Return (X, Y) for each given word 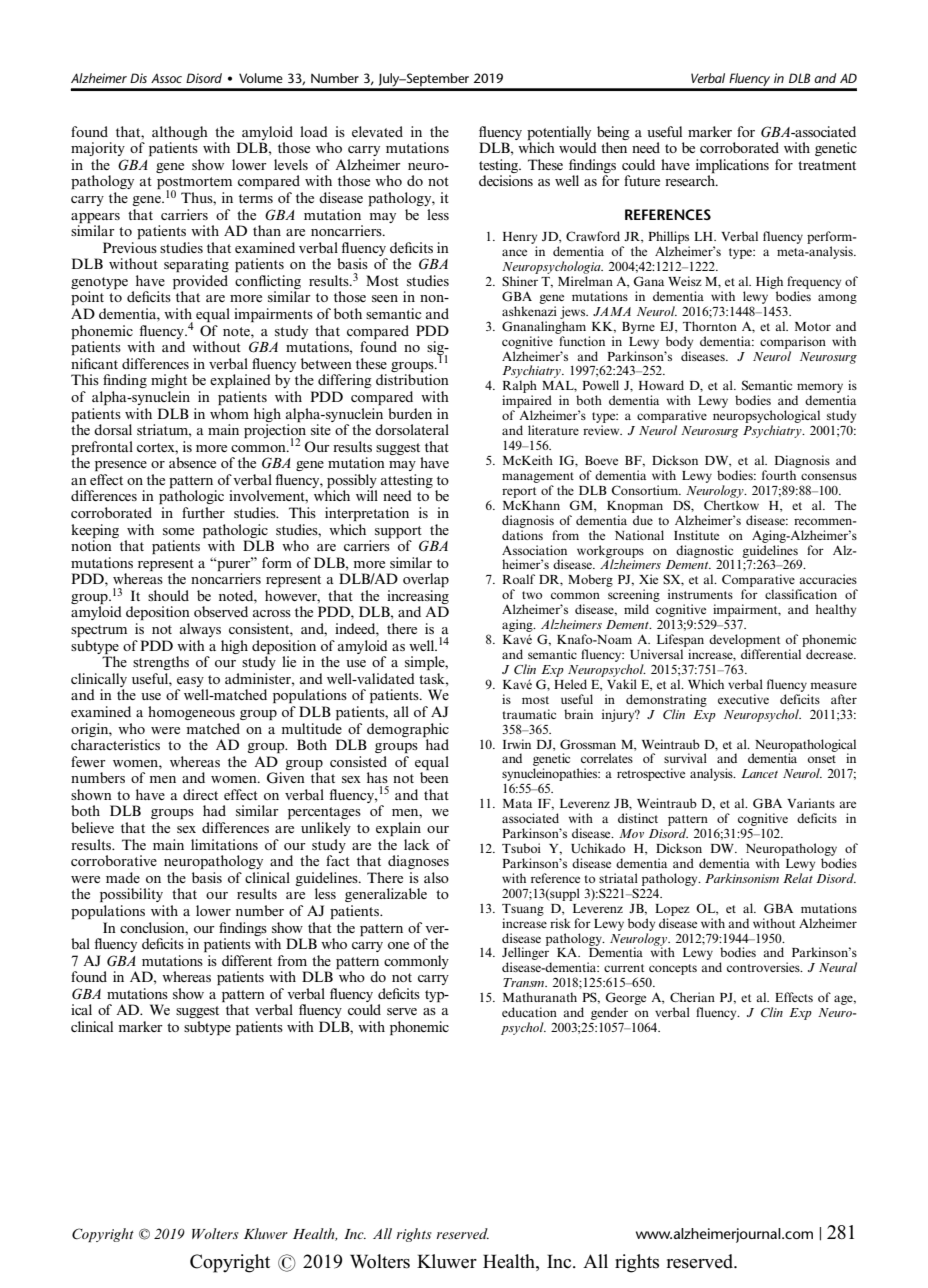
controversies (764, 967)
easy (190, 682)
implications (732, 167)
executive (743, 699)
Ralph (520, 388)
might (169, 381)
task (433, 678)
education (529, 1012)
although (180, 133)
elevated (377, 131)
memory (819, 389)
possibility (131, 895)
